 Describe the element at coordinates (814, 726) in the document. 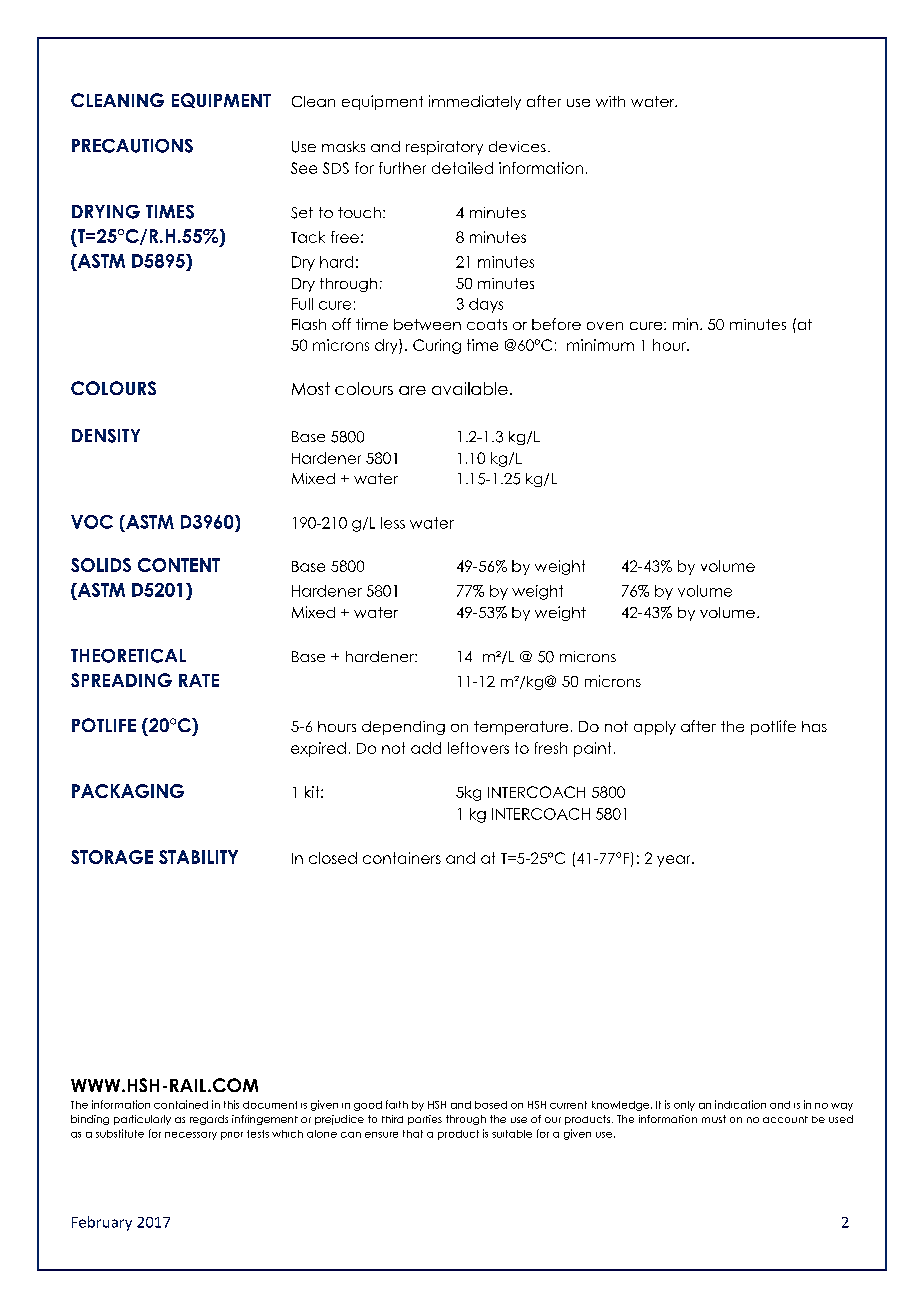

I see `has` at that location.
